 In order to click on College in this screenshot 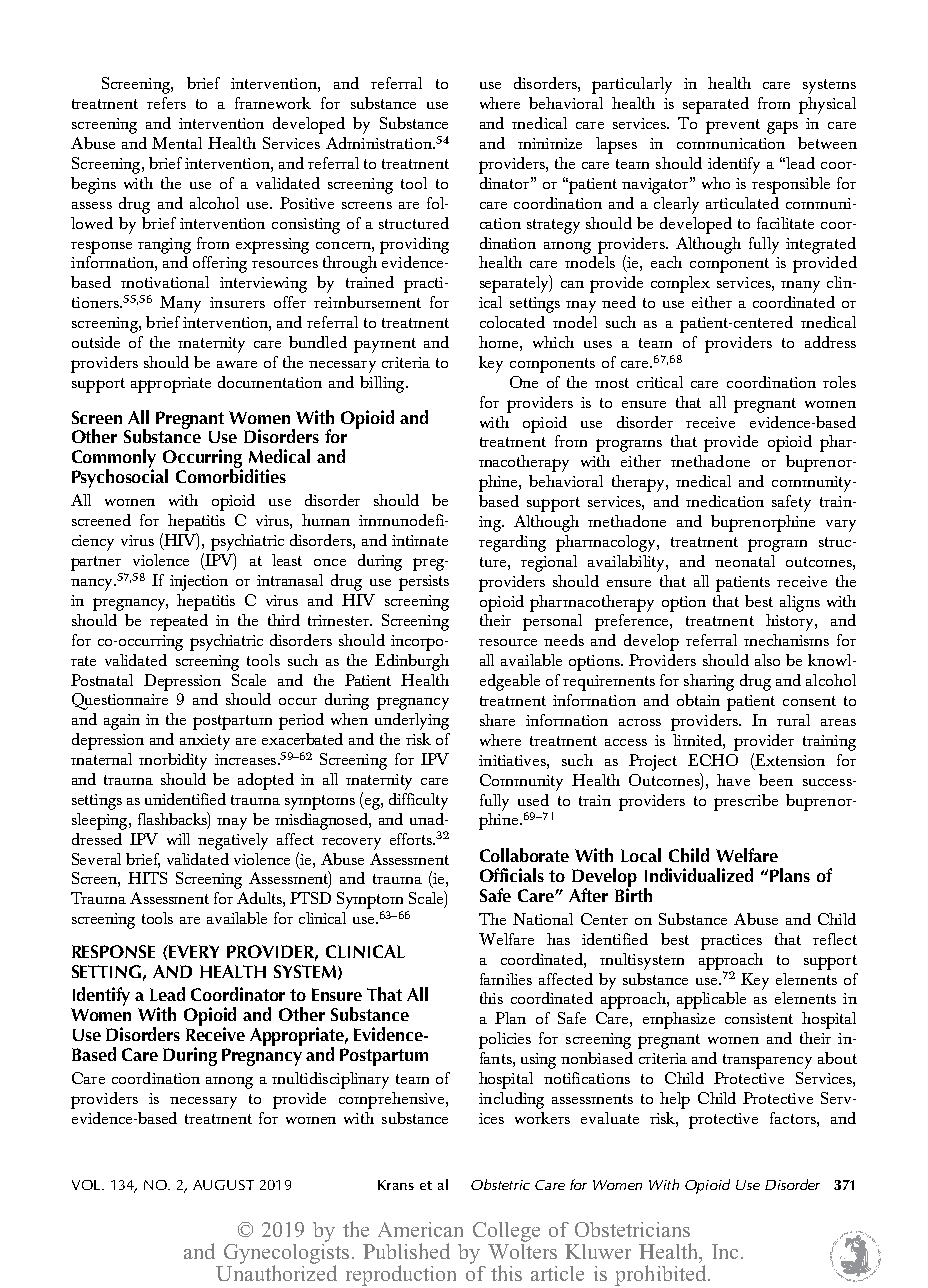, I will do `click(506, 1232)`.
